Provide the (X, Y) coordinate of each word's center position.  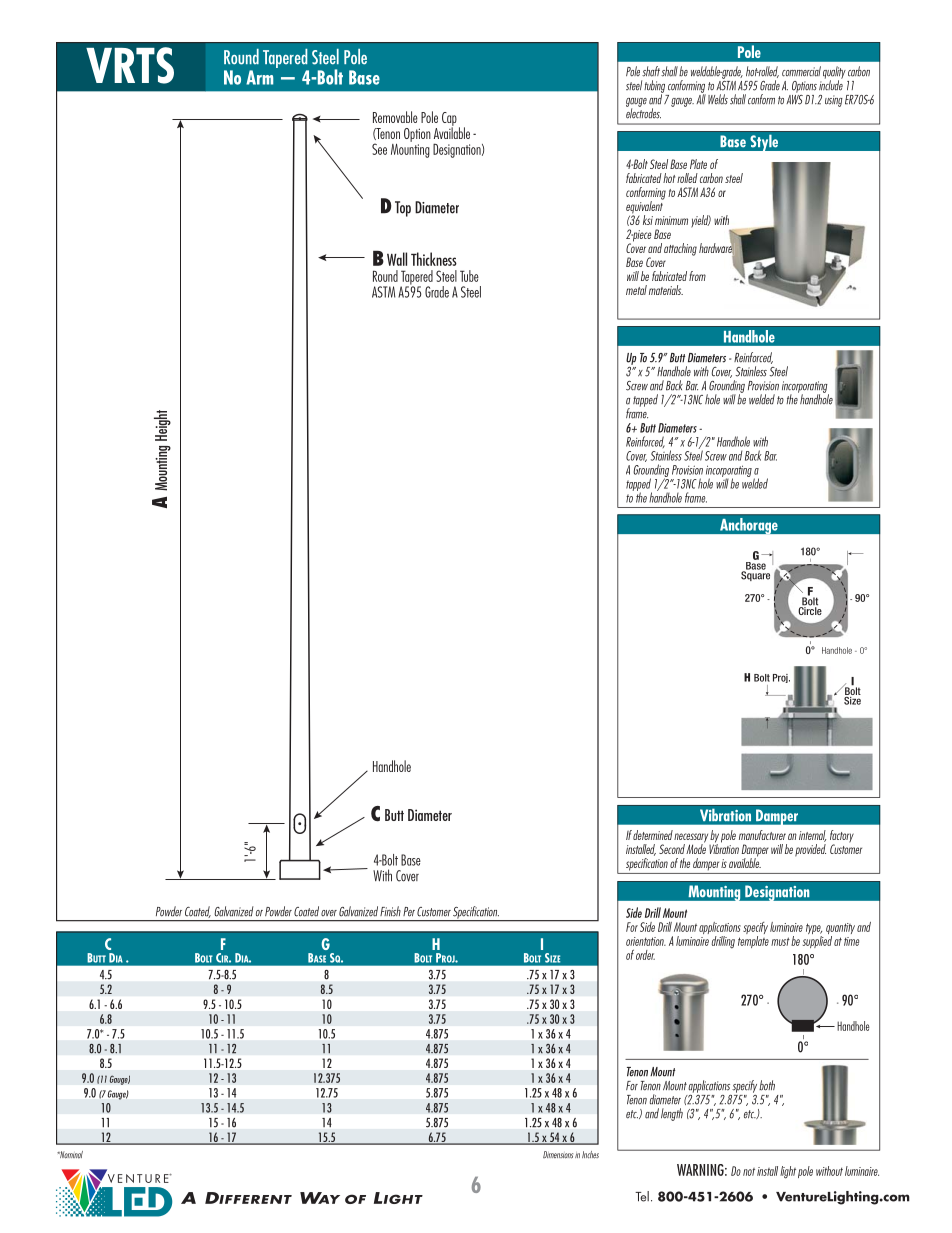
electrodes (643, 112)
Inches (590, 1155)
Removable (395, 117)
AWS (794, 98)
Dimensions (558, 1155)
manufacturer (762, 835)
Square (755, 575)
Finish (390, 911)
